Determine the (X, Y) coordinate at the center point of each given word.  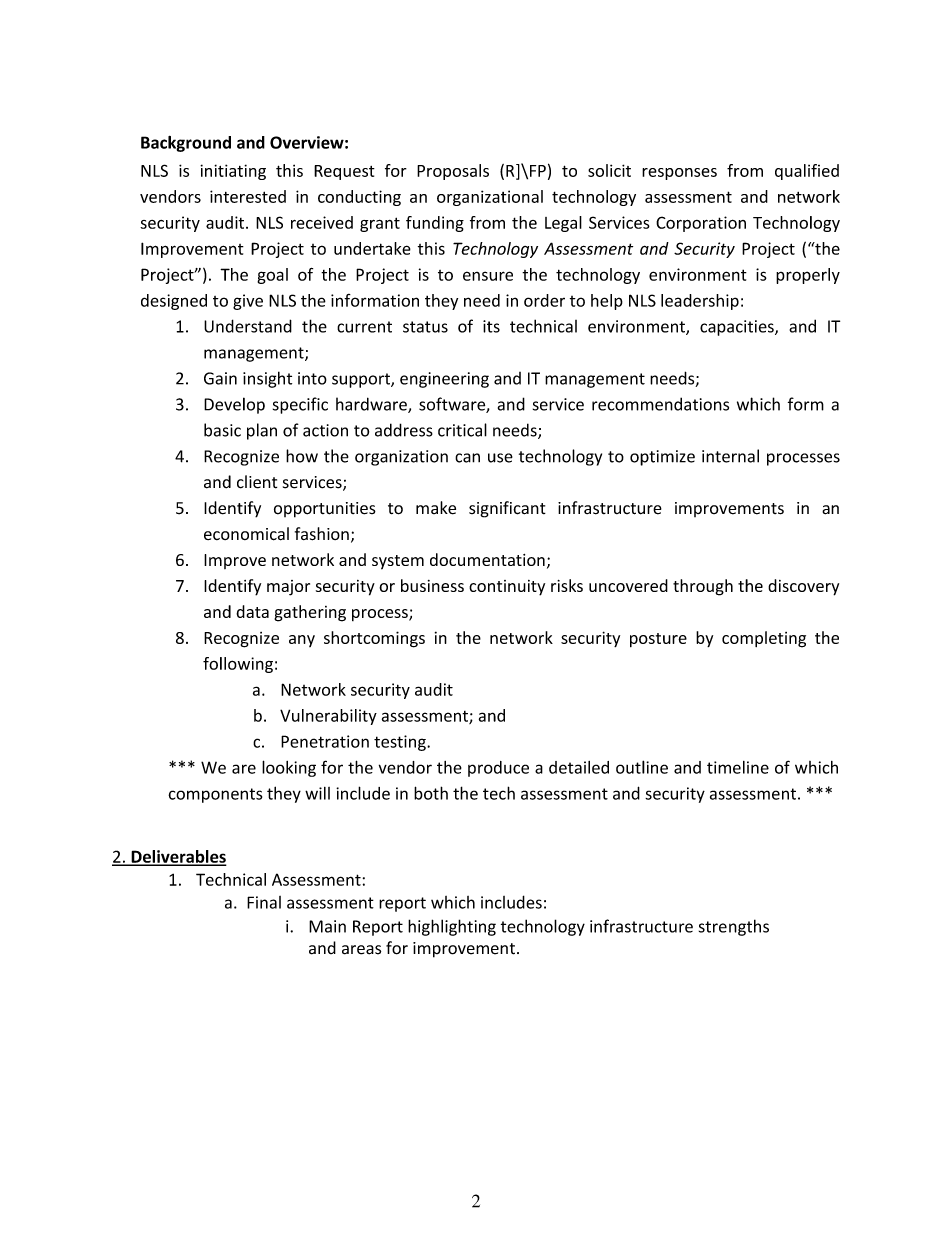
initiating (233, 172)
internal (730, 456)
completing (764, 639)
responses (679, 174)
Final (264, 902)
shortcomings (374, 639)
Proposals (453, 172)
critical (462, 430)
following (238, 665)
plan (262, 431)
